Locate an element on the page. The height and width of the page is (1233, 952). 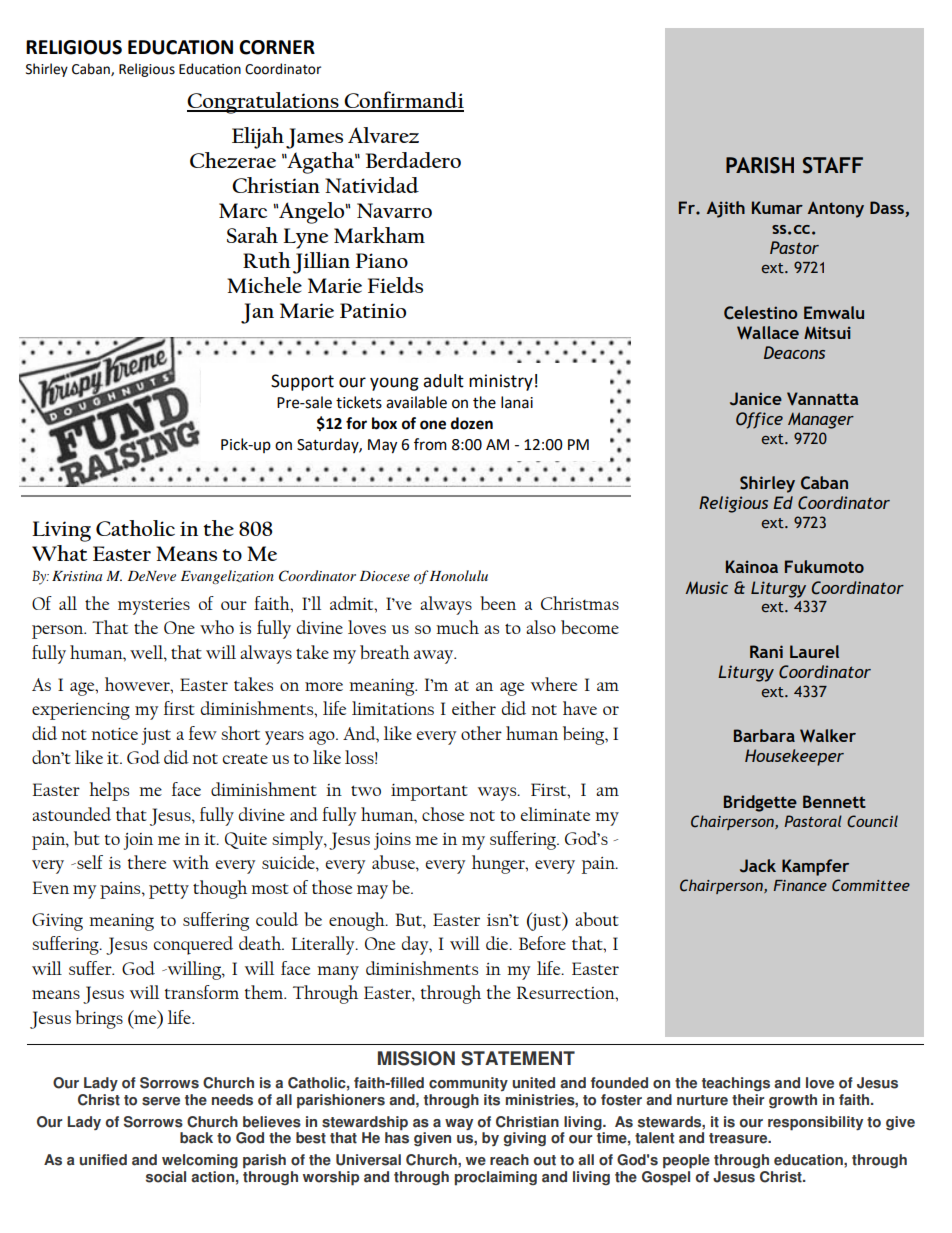
reach is located at coordinates (509, 1160).
